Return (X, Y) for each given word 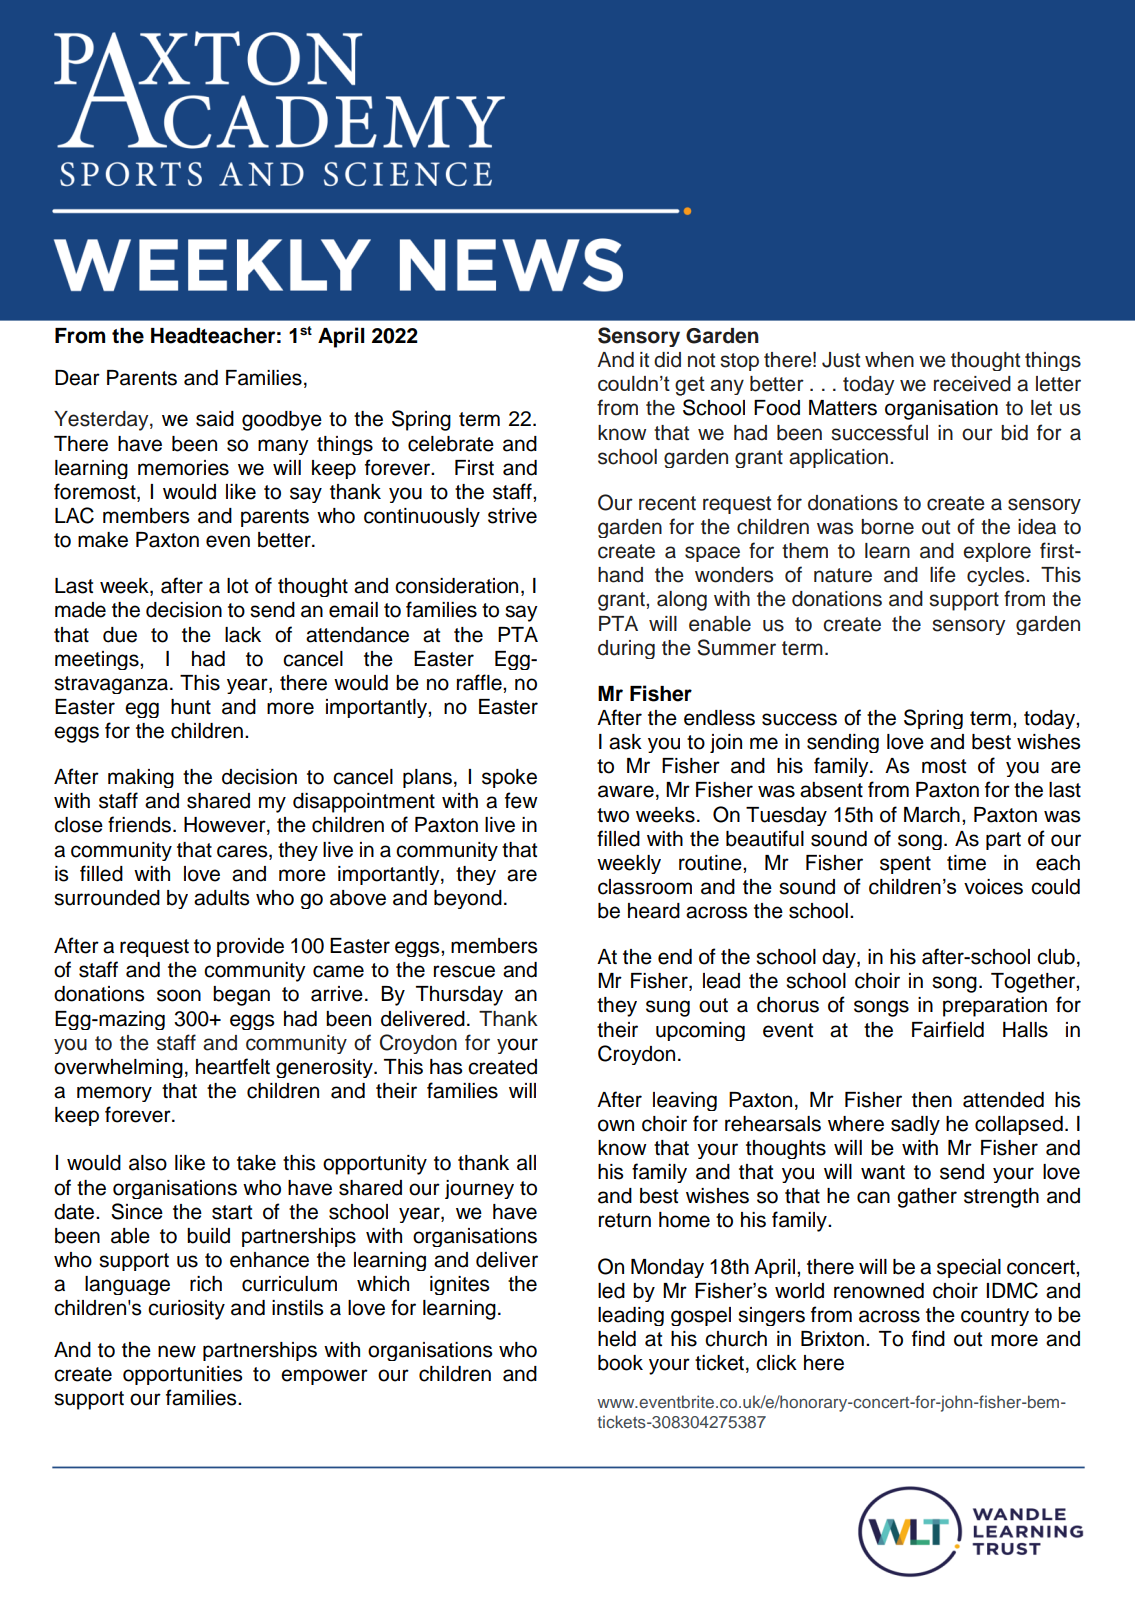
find (928, 1338)
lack (243, 635)
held (617, 1339)
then (932, 1100)
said (215, 419)
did (667, 360)
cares (243, 851)
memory (114, 1094)
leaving (685, 1101)
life (943, 574)
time (966, 863)
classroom (645, 887)
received (972, 384)
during (626, 649)
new (177, 1351)
